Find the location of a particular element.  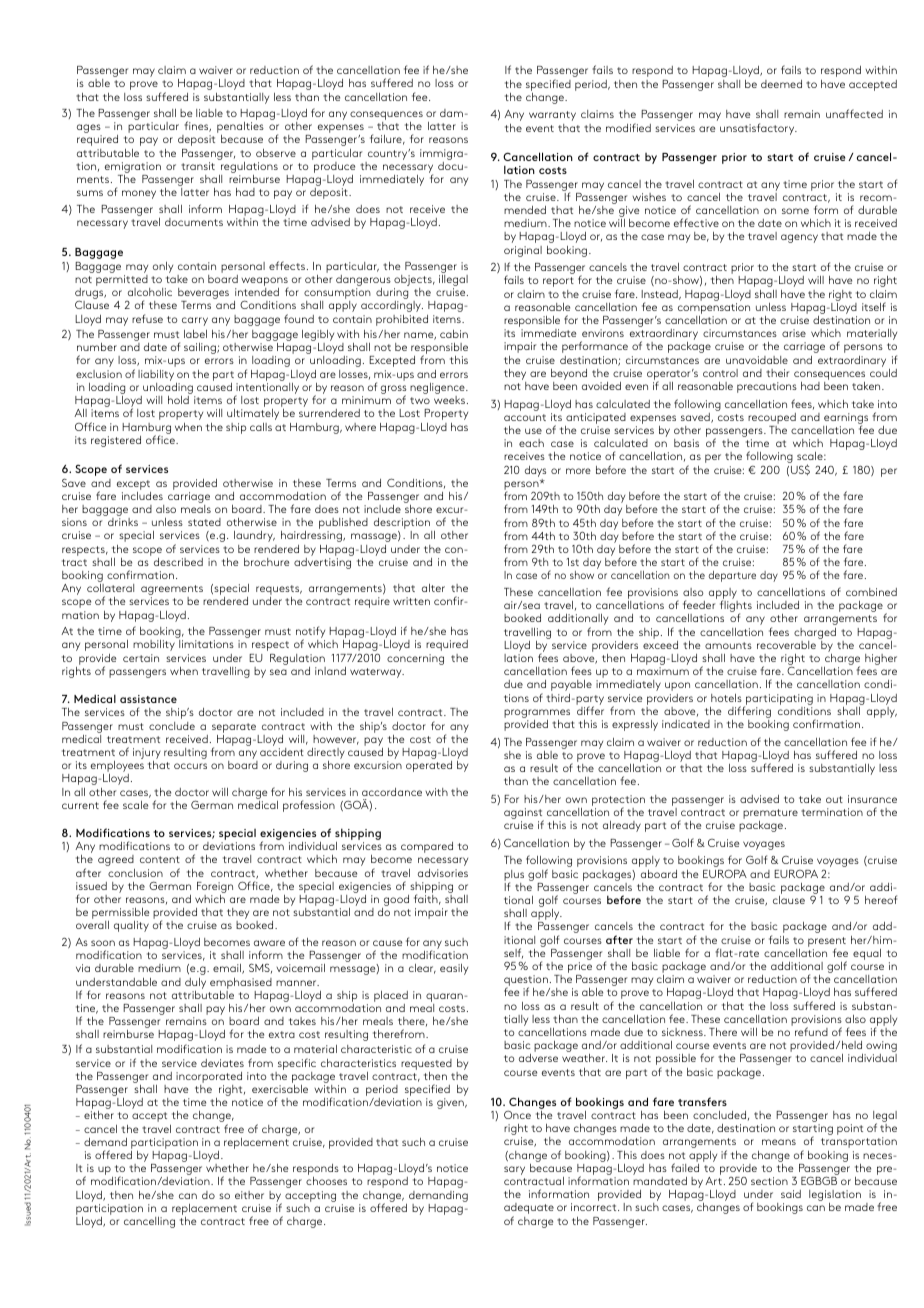

chooses is located at coordinates (326, 1181).
